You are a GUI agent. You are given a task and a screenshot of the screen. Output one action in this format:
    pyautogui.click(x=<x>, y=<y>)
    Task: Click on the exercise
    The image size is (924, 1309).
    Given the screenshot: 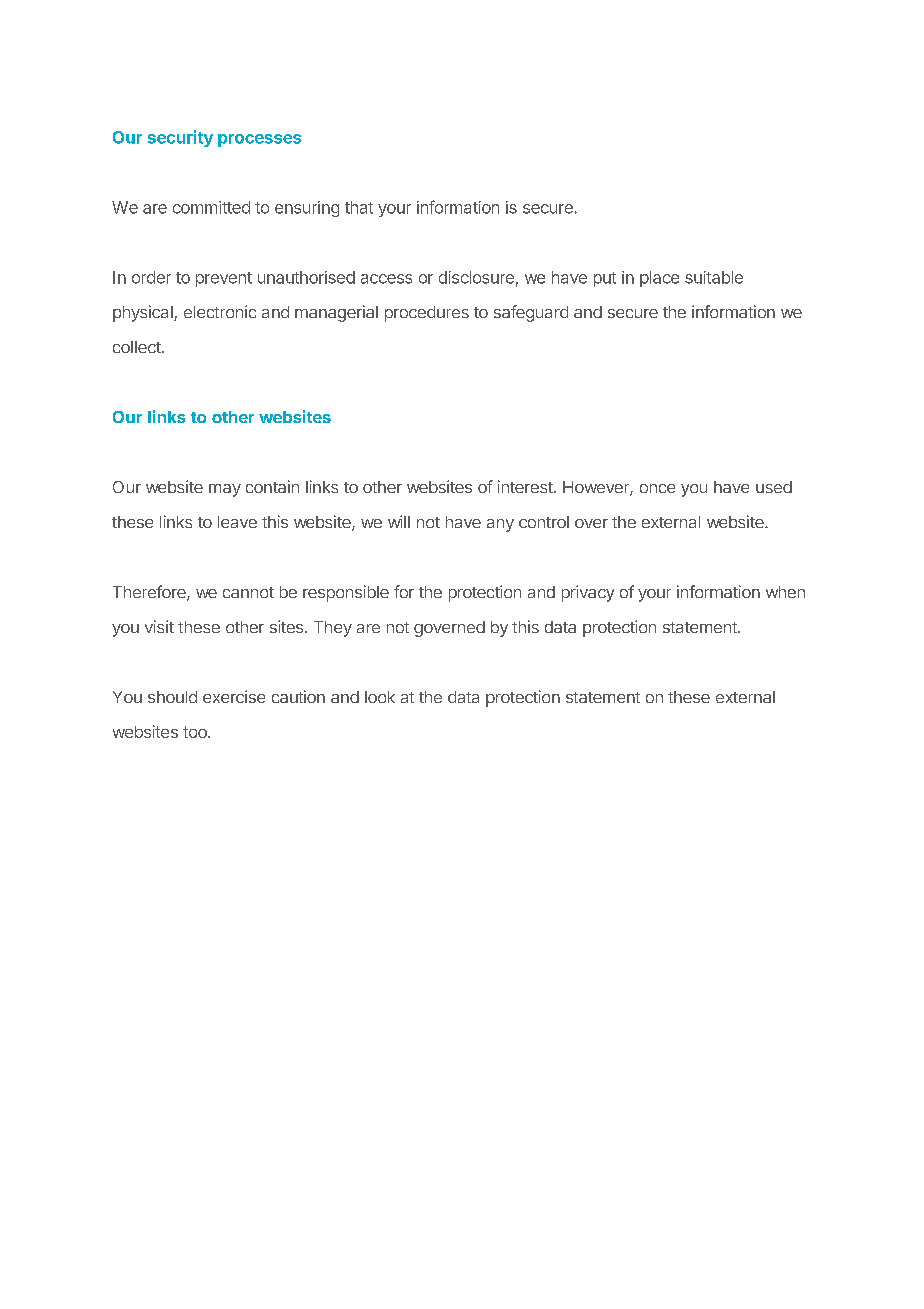 What is the action you would take?
    pyautogui.click(x=234, y=696)
